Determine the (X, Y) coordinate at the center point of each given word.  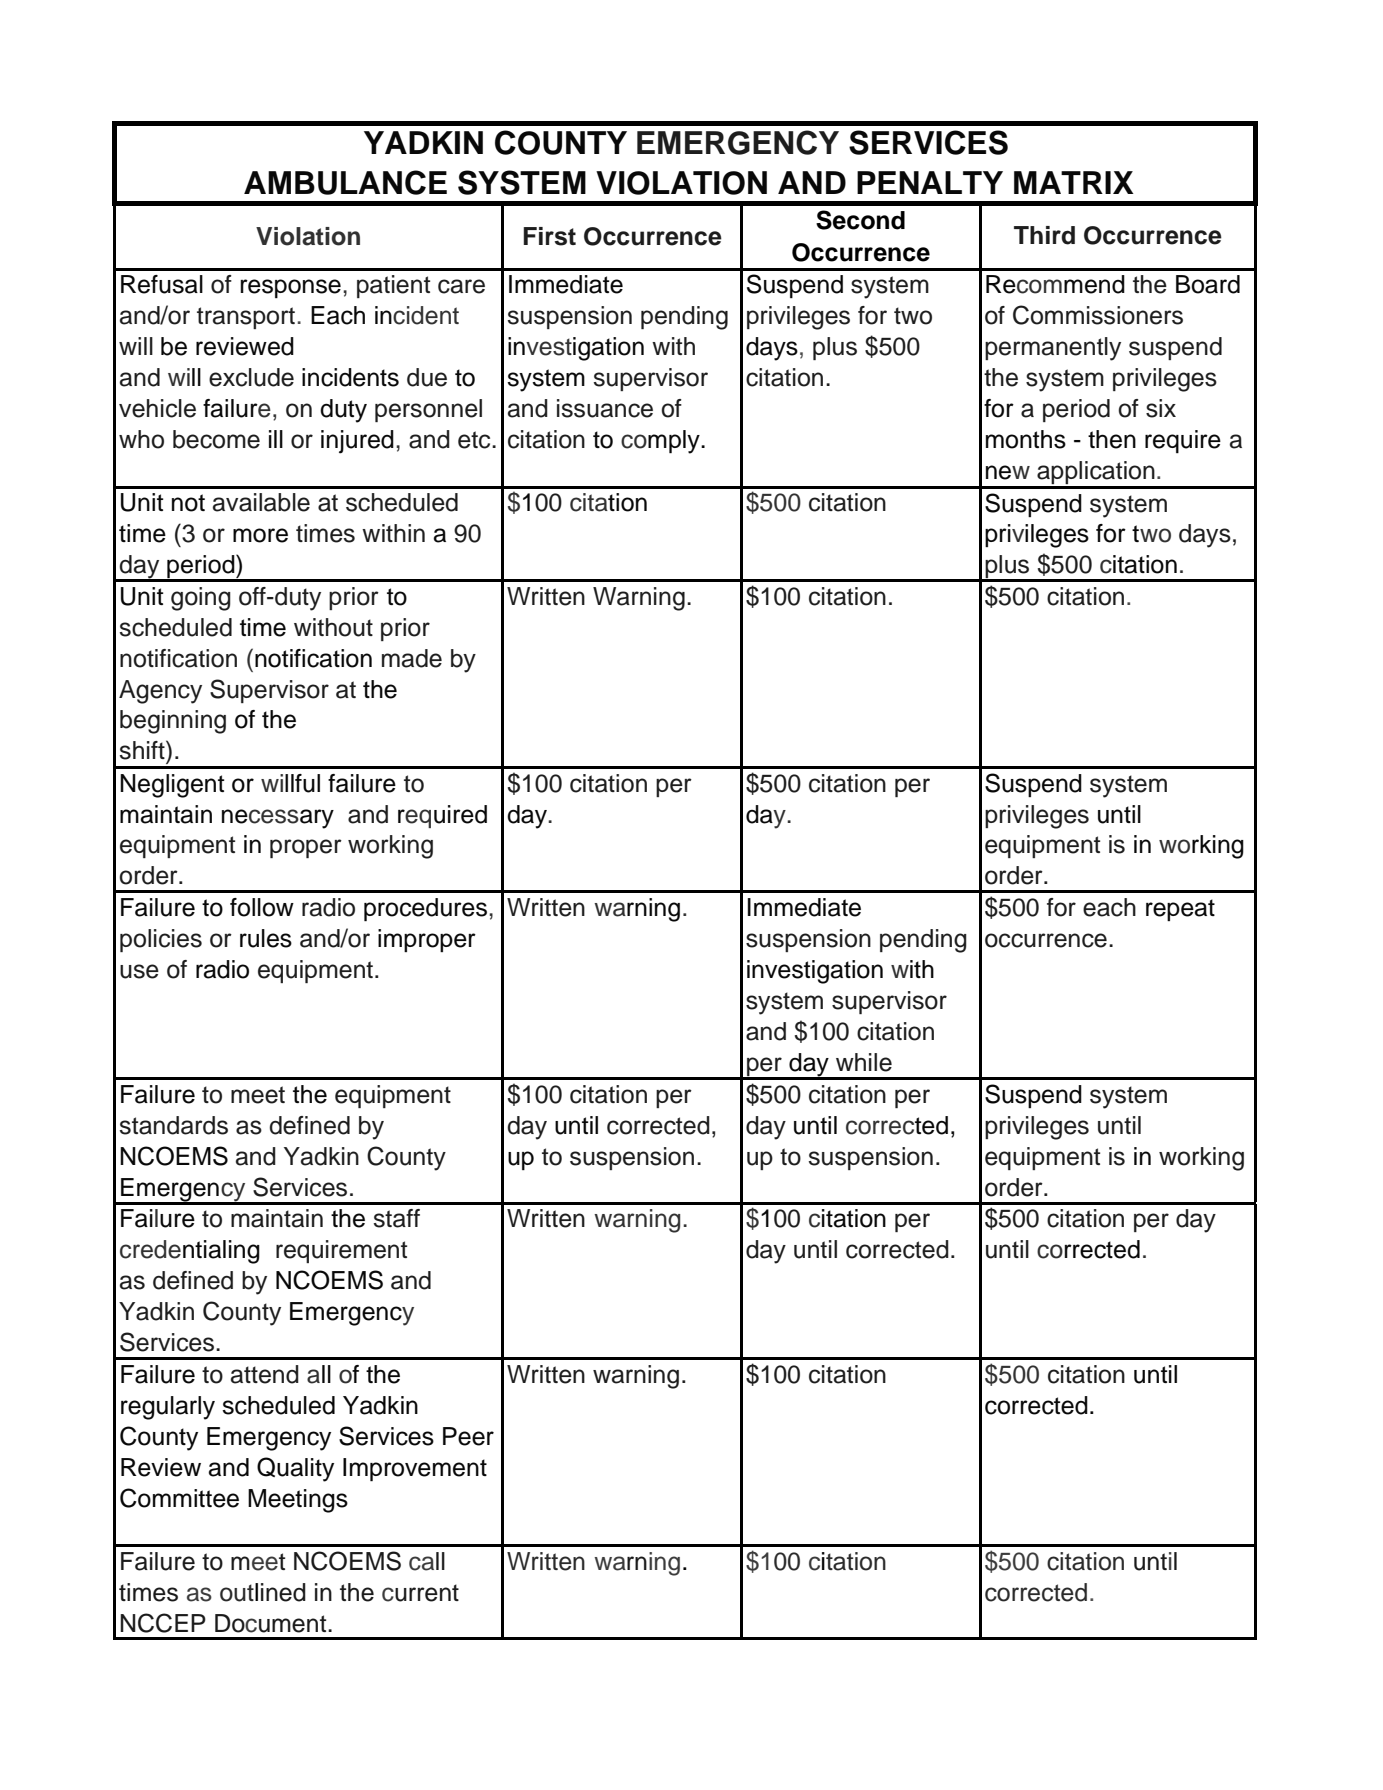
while (864, 1062)
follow (262, 907)
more (260, 535)
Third (1044, 235)
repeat (1180, 910)
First (549, 236)
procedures (425, 909)
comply (661, 442)
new (1008, 472)
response (290, 288)
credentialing (190, 1252)
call (427, 1561)
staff (397, 1218)
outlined (263, 1592)
